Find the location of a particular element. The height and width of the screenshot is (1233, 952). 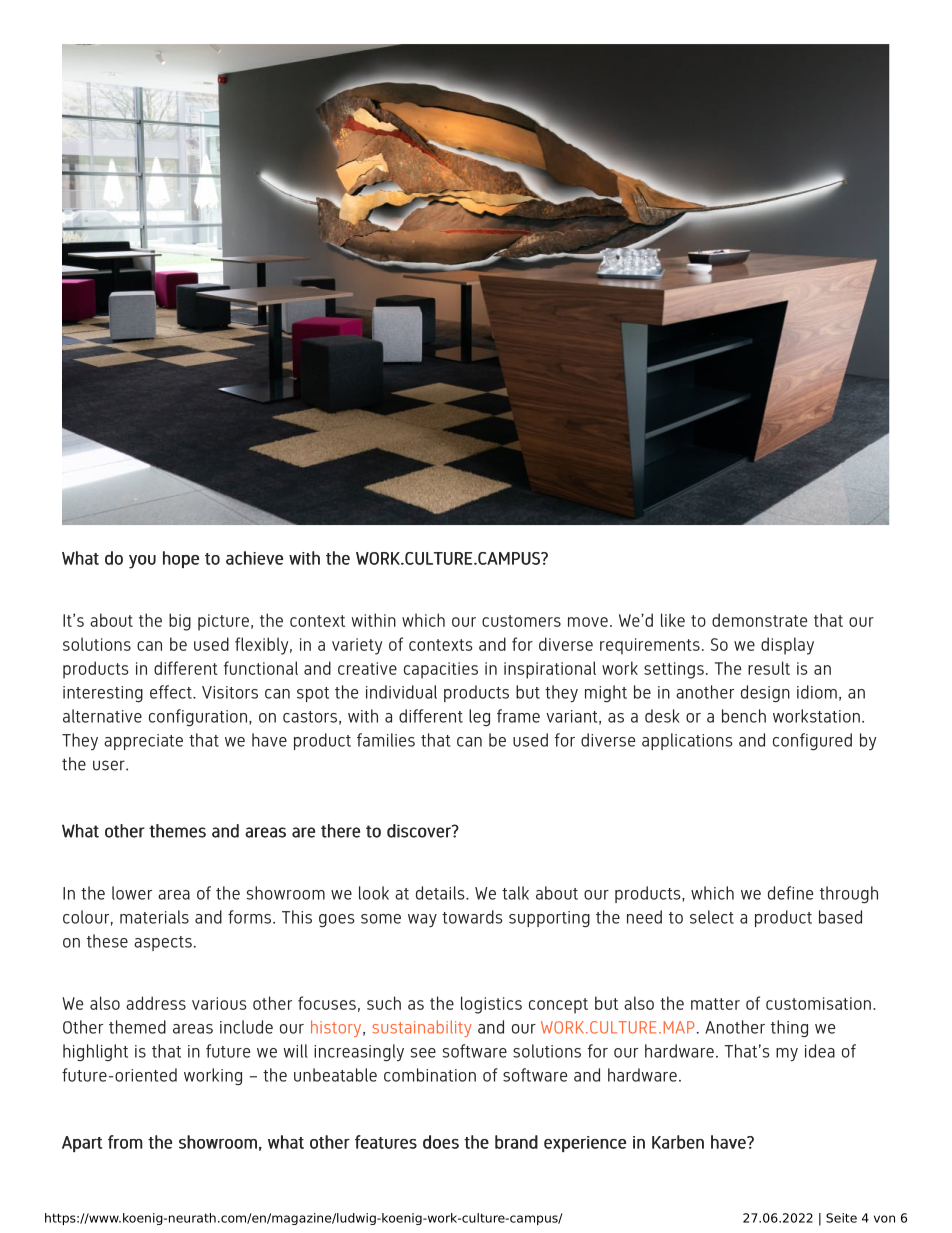

demonstrate is located at coordinates (759, 620).
